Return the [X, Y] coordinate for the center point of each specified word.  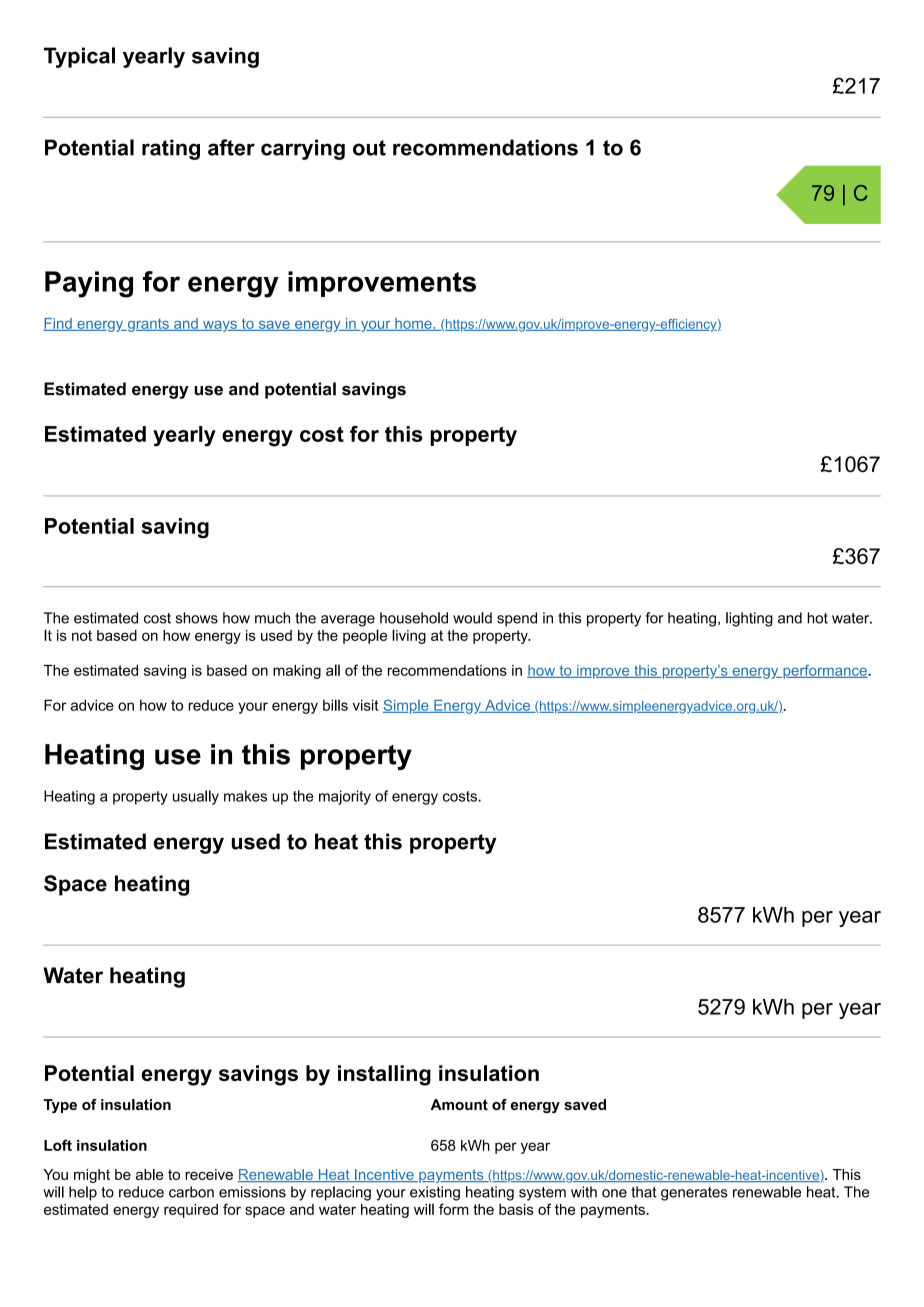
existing [435, 1193]
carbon [191, 1192]
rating [171, 149]
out [369, 148]
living [409, 636]
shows [197, 618]
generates [694, 1194]
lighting [749, 619]
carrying [303, 149]
